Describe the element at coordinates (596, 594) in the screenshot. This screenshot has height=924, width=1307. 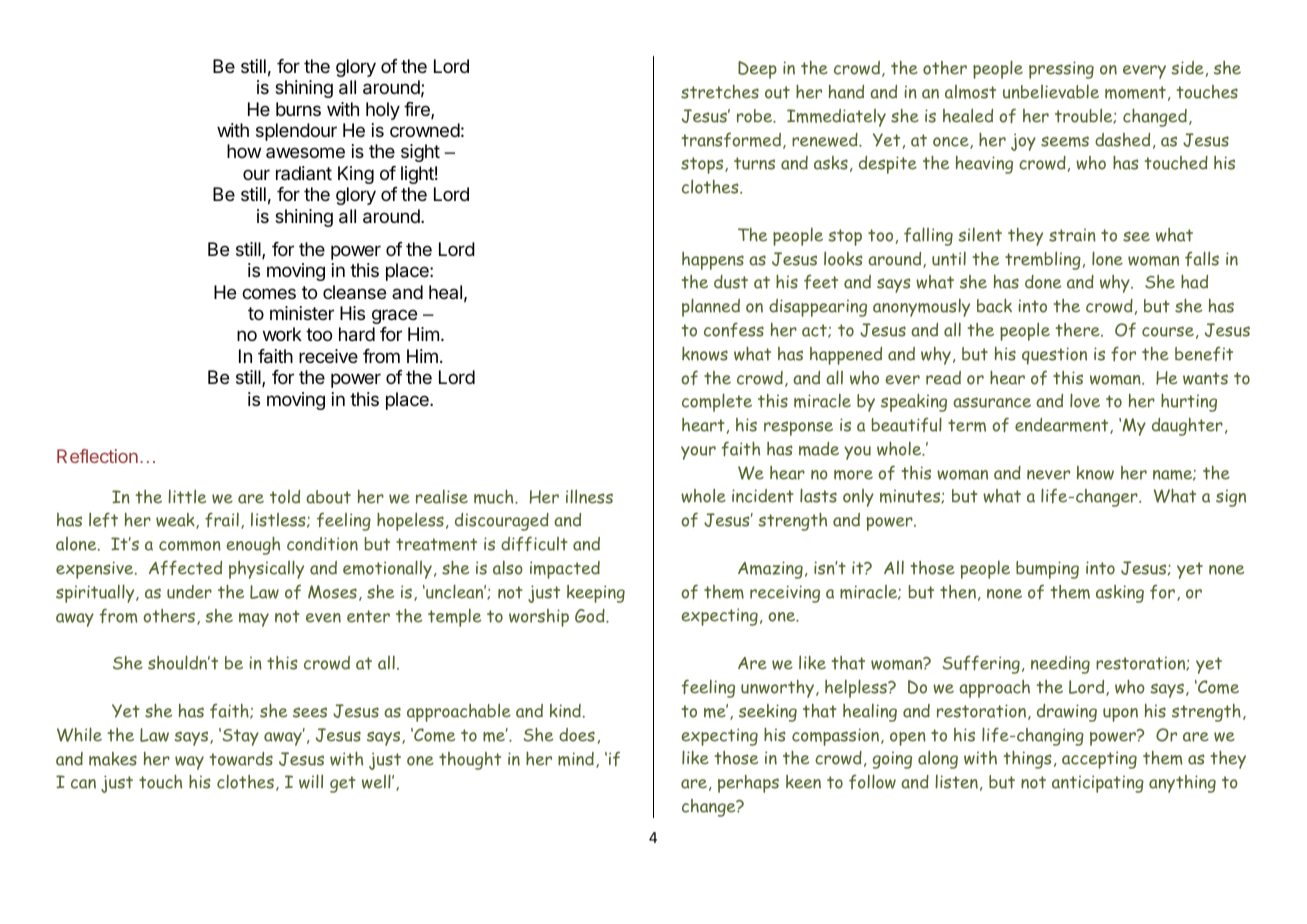
I see `keeping` at that location.
